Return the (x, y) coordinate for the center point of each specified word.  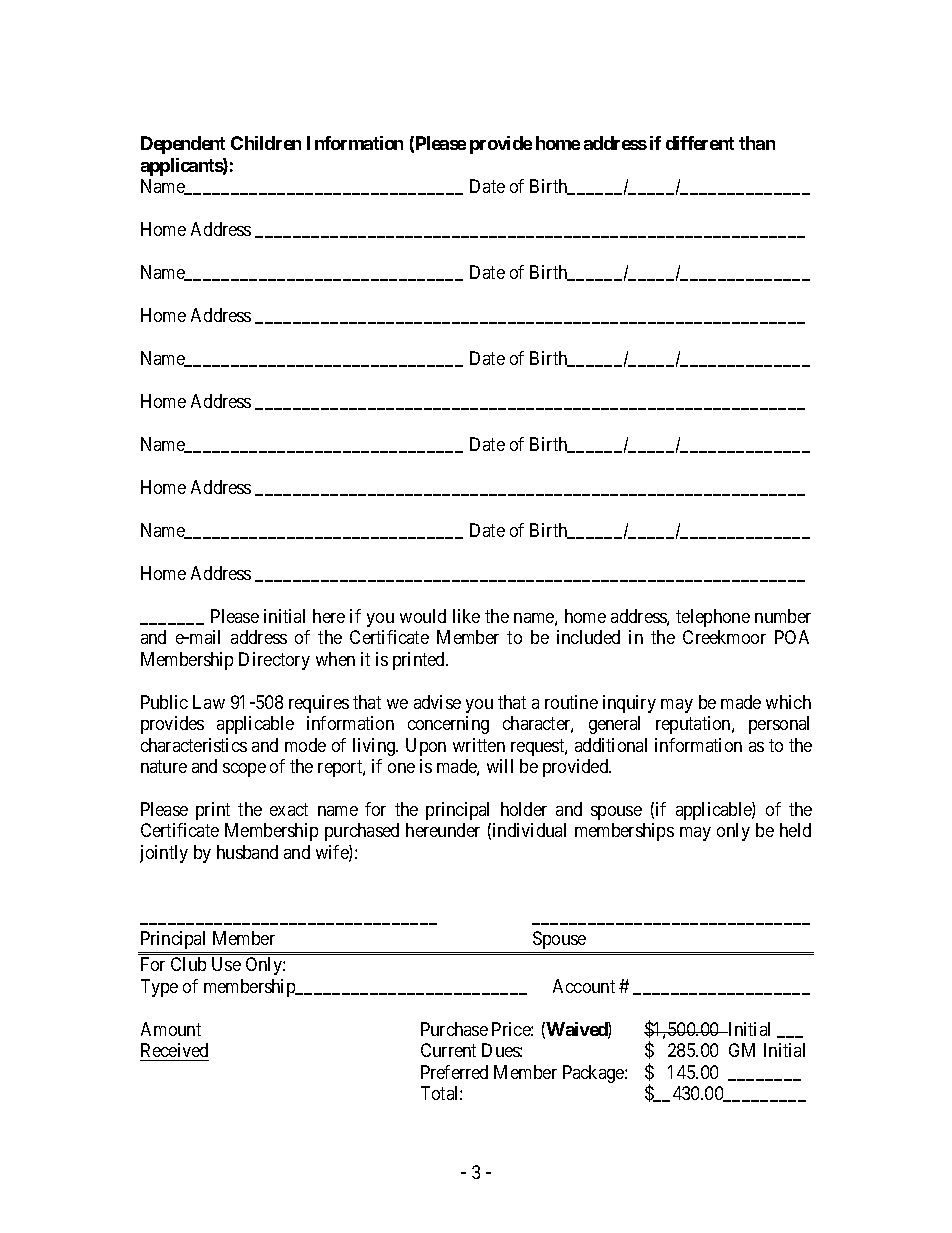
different (700, 143)
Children (266, 143)
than (757, 143)
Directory (274, 661)
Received (174, 1052)
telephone (713, 618)
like (466, 616)
